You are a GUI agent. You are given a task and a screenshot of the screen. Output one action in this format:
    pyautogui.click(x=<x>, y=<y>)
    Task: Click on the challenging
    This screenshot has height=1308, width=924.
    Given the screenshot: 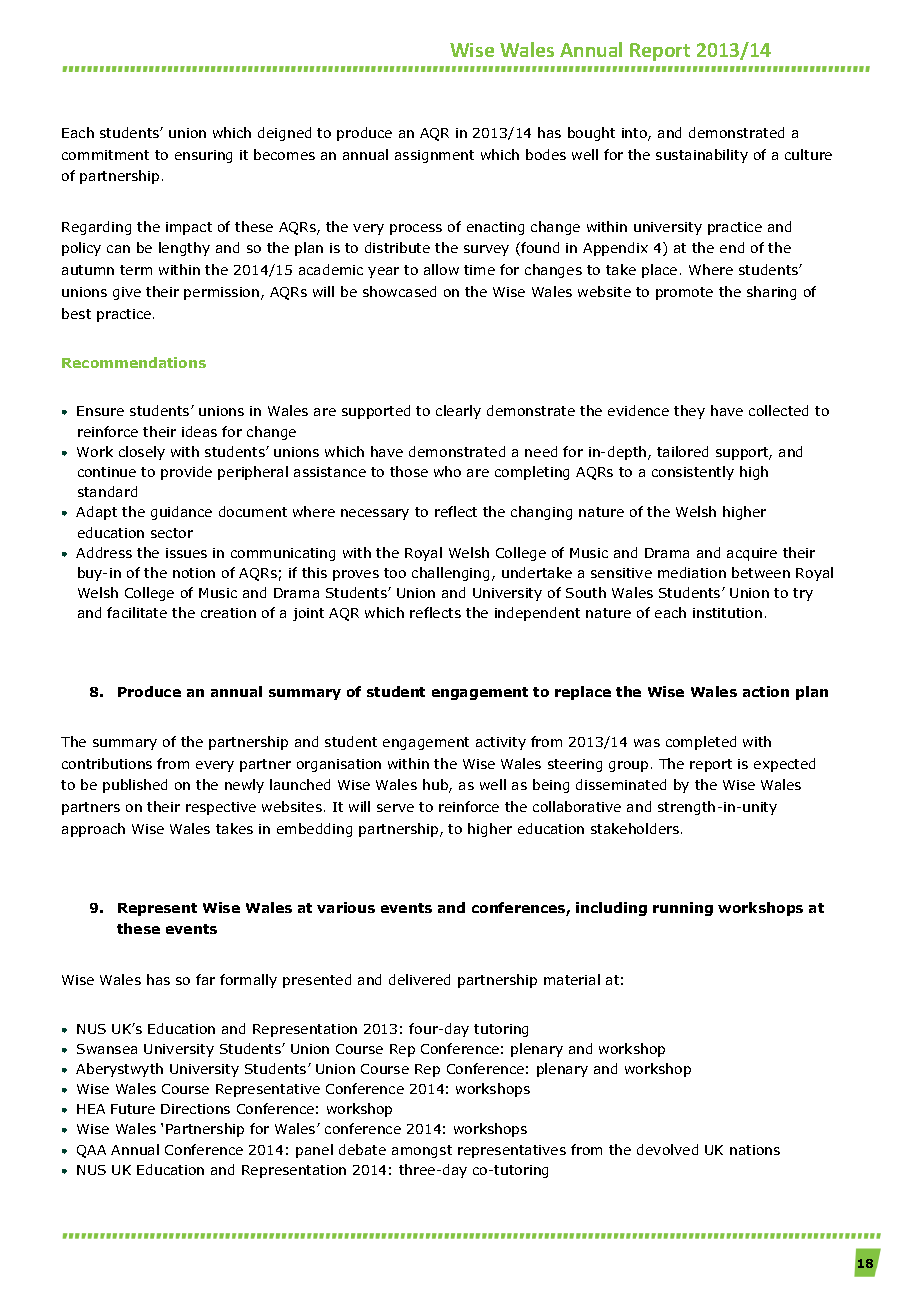 What is the action you would take?
    pyautogui.click(x=452, y=574)
